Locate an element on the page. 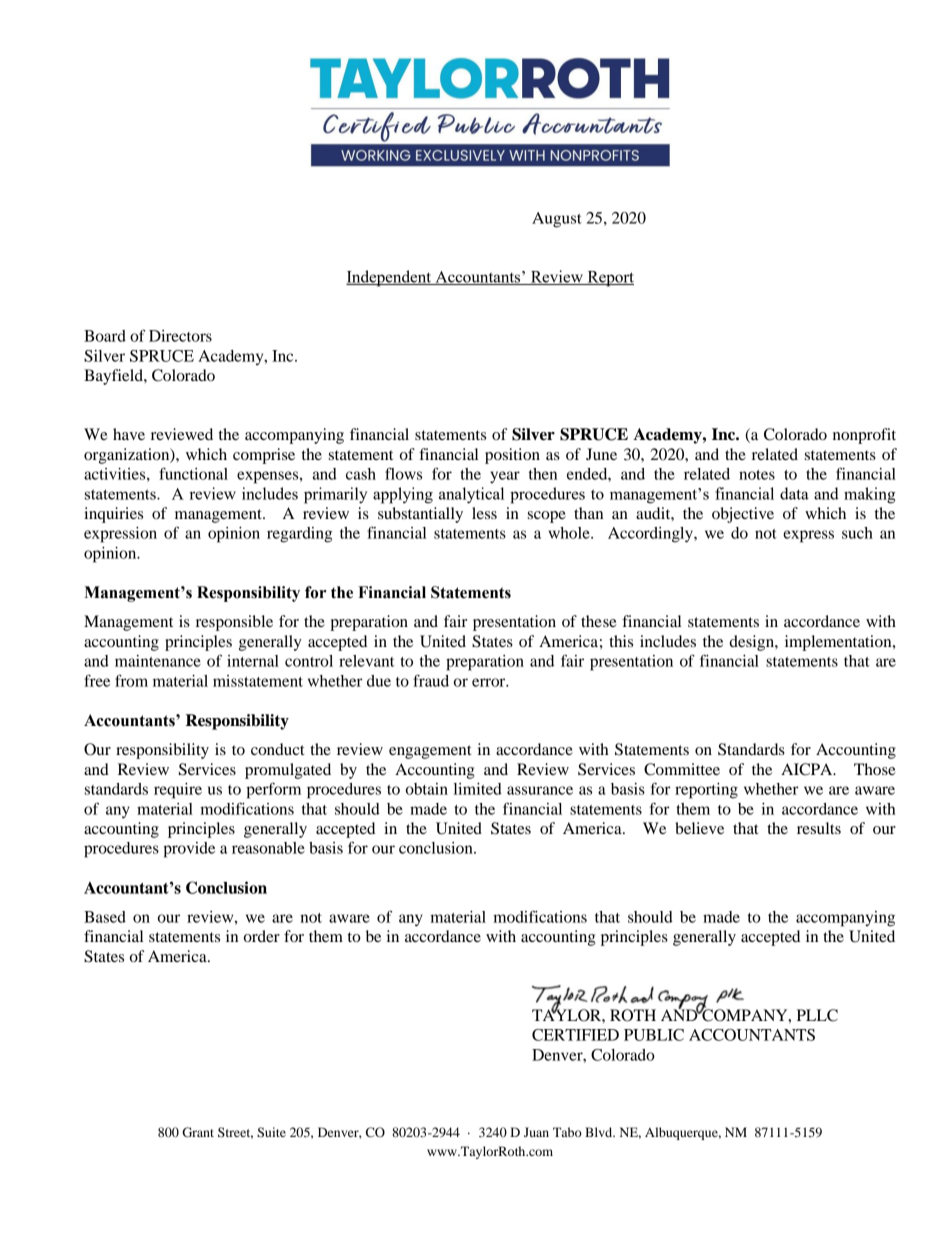 Image resolution: width=952 pixels, height=1233 pixels. design is located at coordinates (752, 643).
